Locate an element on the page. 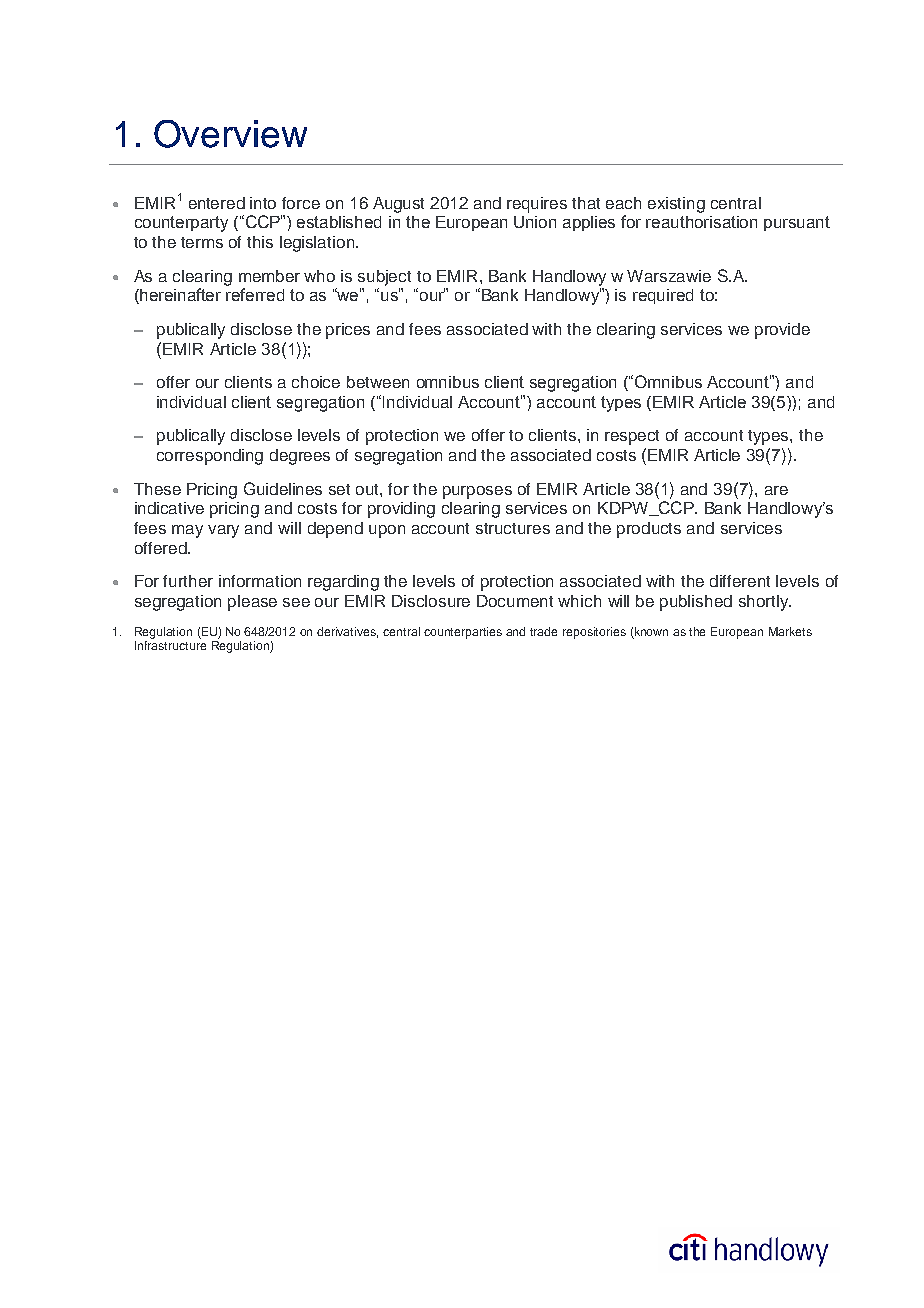 This page has width=924, height=1308. Overview is located at coordinates (230, 134).
